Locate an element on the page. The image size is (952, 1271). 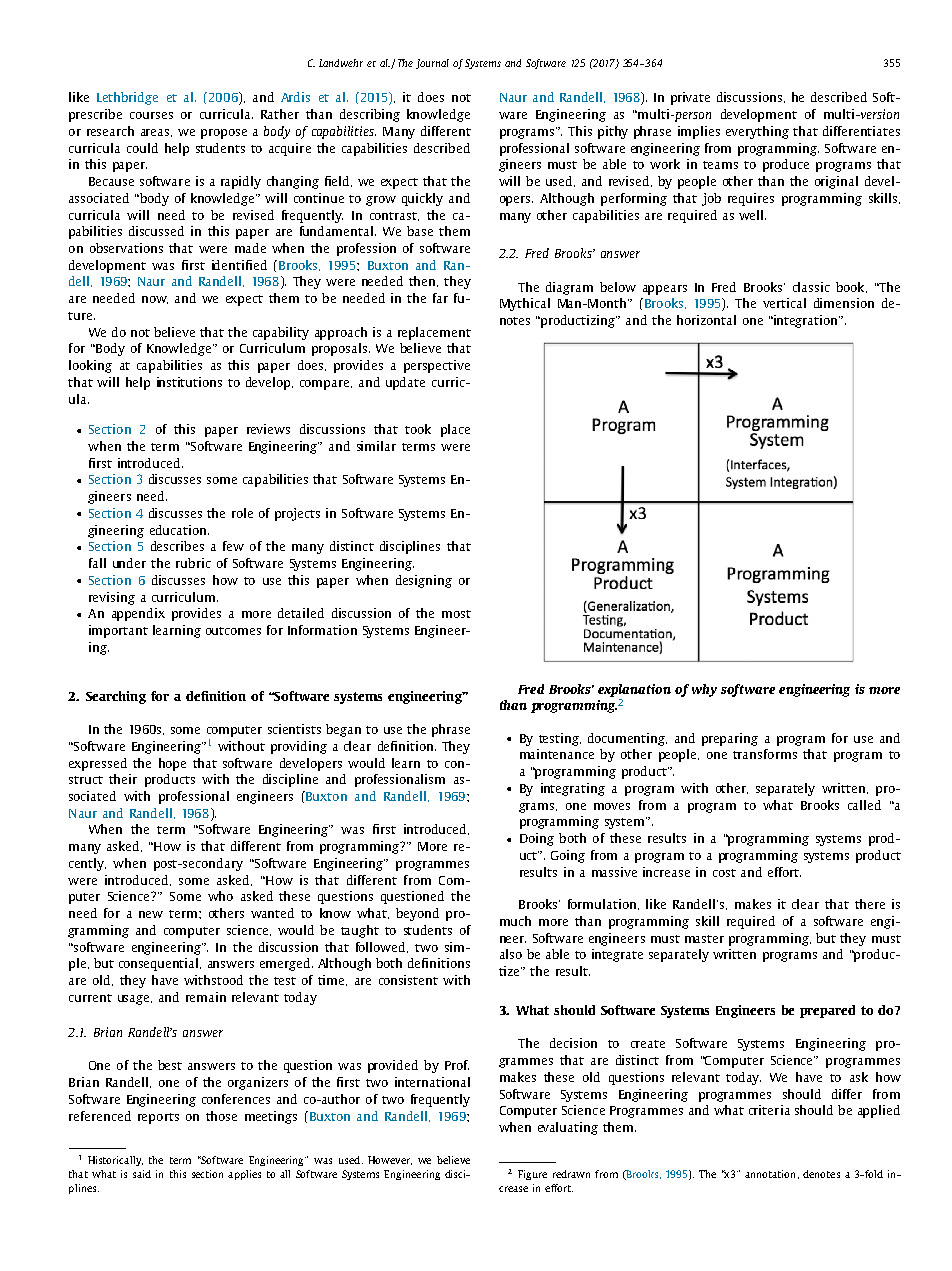
took is located at coordinates (418, 429).
